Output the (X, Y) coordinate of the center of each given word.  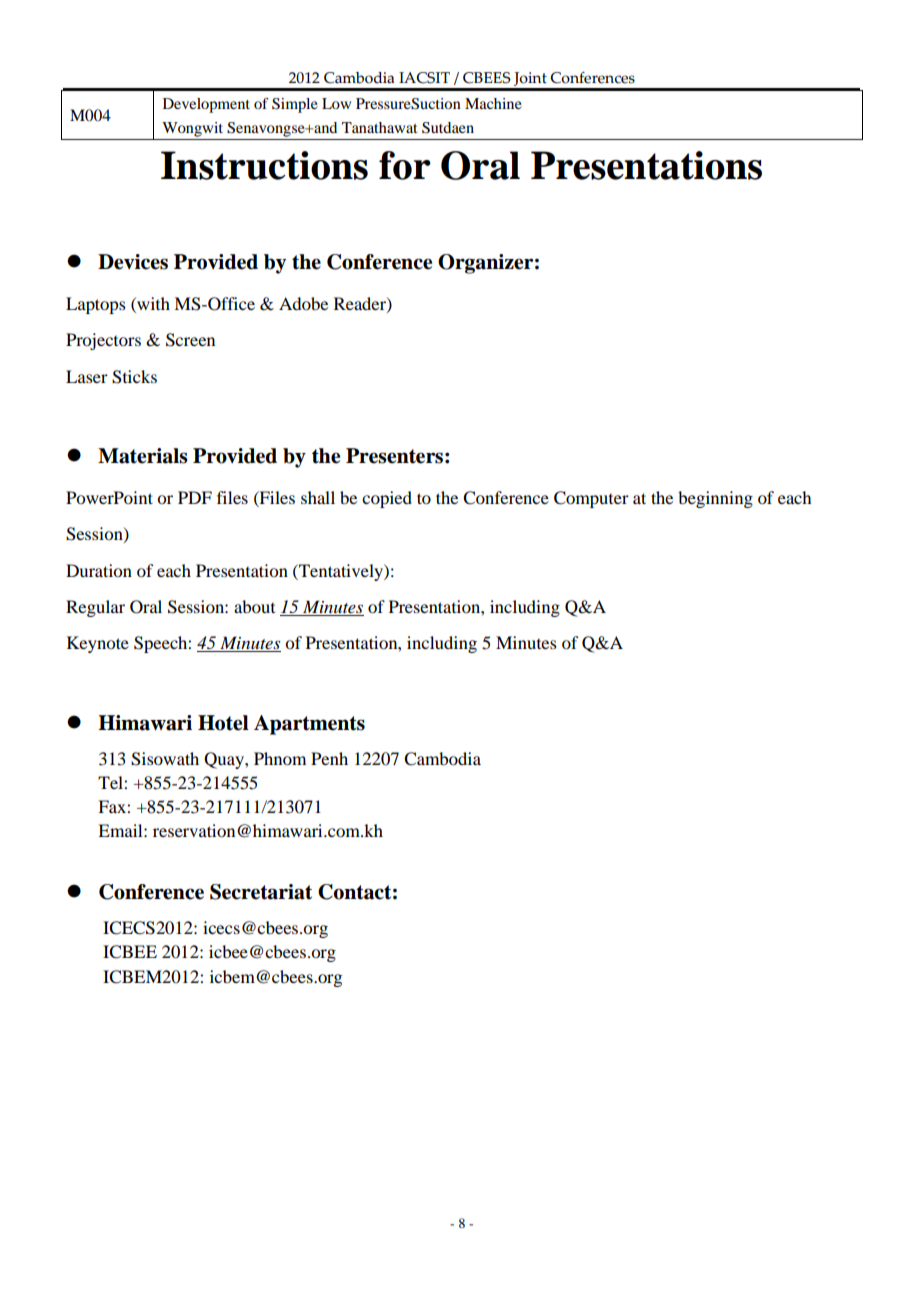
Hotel (223, 723)
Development (206, 105)
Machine (493, 103)
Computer (591, 499)
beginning (715, 499)
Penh (329, 758)
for (405, 165)
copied (387, 499)
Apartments (309, 725)
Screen (190, 340)
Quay (225, 760)
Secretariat (261, 892)
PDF (195, 497)
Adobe (303, 303)
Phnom (280, 758)
